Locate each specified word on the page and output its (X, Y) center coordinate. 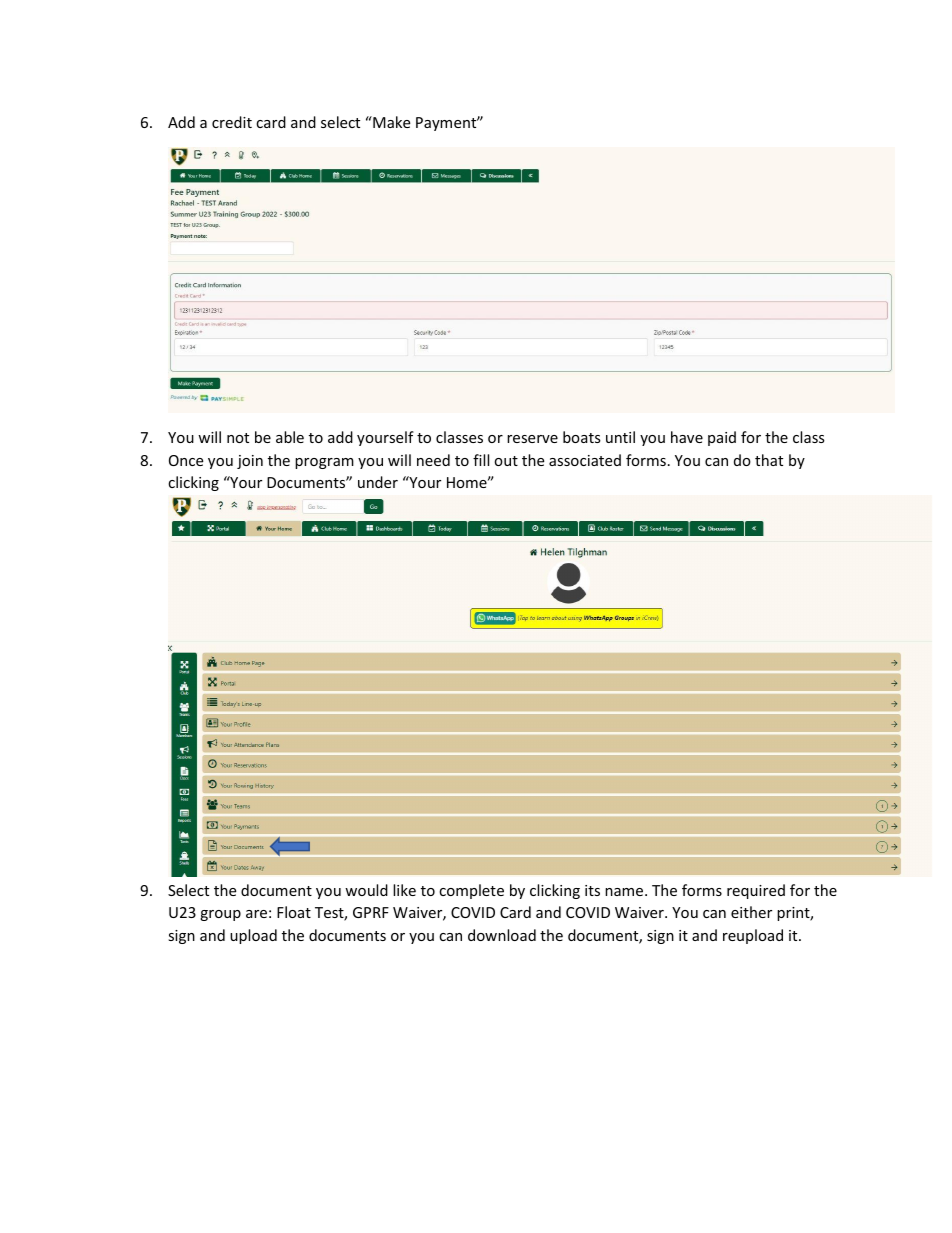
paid (722, 438)
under (378, 482)
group (220, 915)
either (751, 912)
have (687, 437)
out (506, 461)
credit (232, 122)
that (769, 460)
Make (390, 122)
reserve (532, 439)
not (238, 438)
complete (471, 891)
